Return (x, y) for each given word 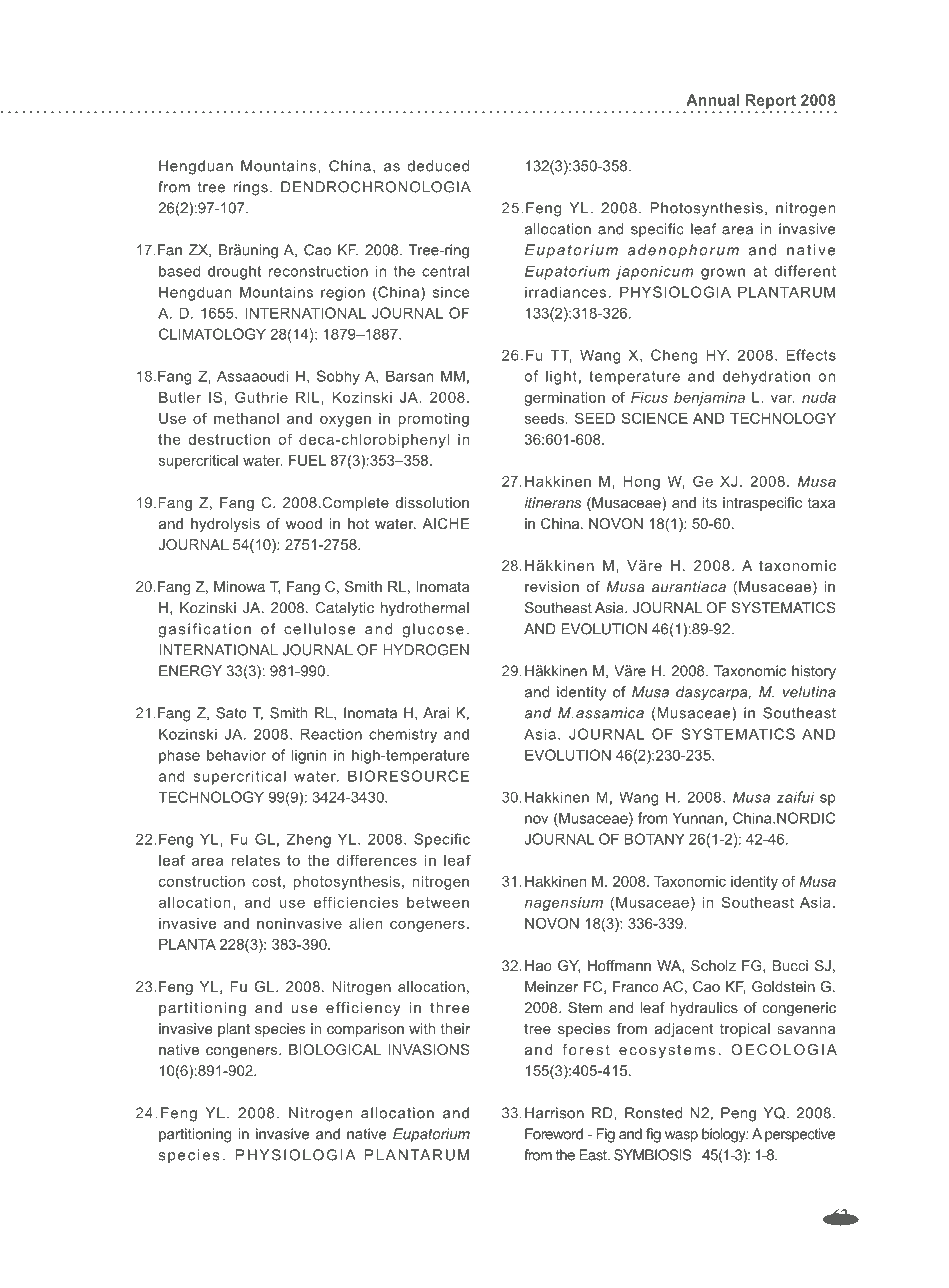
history (814, 672)
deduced (438, 166)
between (438, 902)
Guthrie (261, 397)
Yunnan (698, 818)
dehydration (766, 377)
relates (255, 860)
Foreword (554, 1134)
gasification (204, 630)
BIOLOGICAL (335, 1049)
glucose (433, 630)
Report (771, 101)
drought (234, 272)
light (561, 377)
